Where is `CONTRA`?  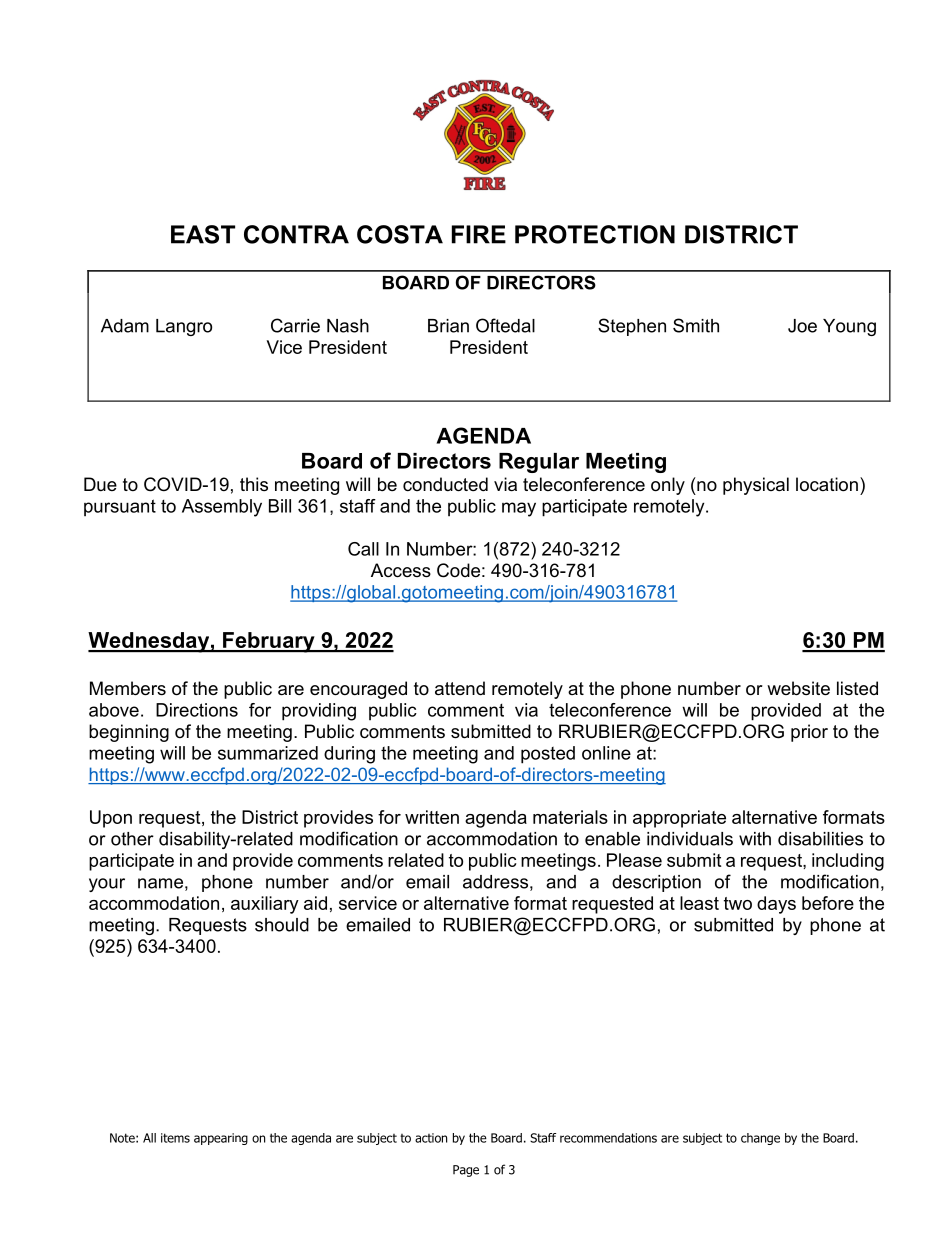
CONTRA is located at coordinates (296, 234).
